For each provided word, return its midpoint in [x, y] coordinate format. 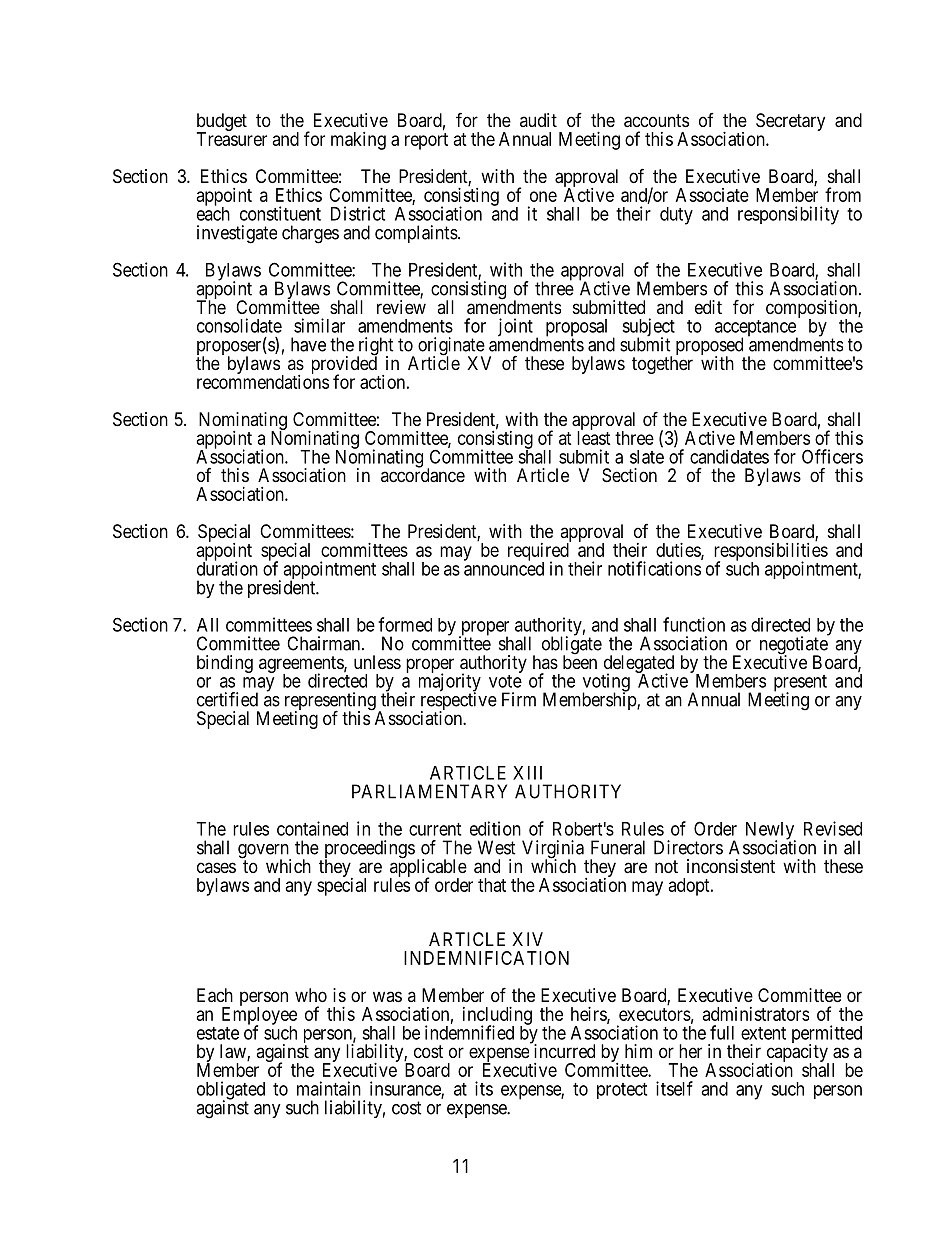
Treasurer [232, 139]
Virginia [554, 850]
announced [504, 568]
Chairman [325, 643]
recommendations [263, 381]
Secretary [790, 122]
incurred [563, 1050]
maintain [329, 1088]
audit [538, 120]
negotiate [794, 646]
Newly [771, 832]
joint [515, 327]
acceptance [756, 329]
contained [312, 828]
